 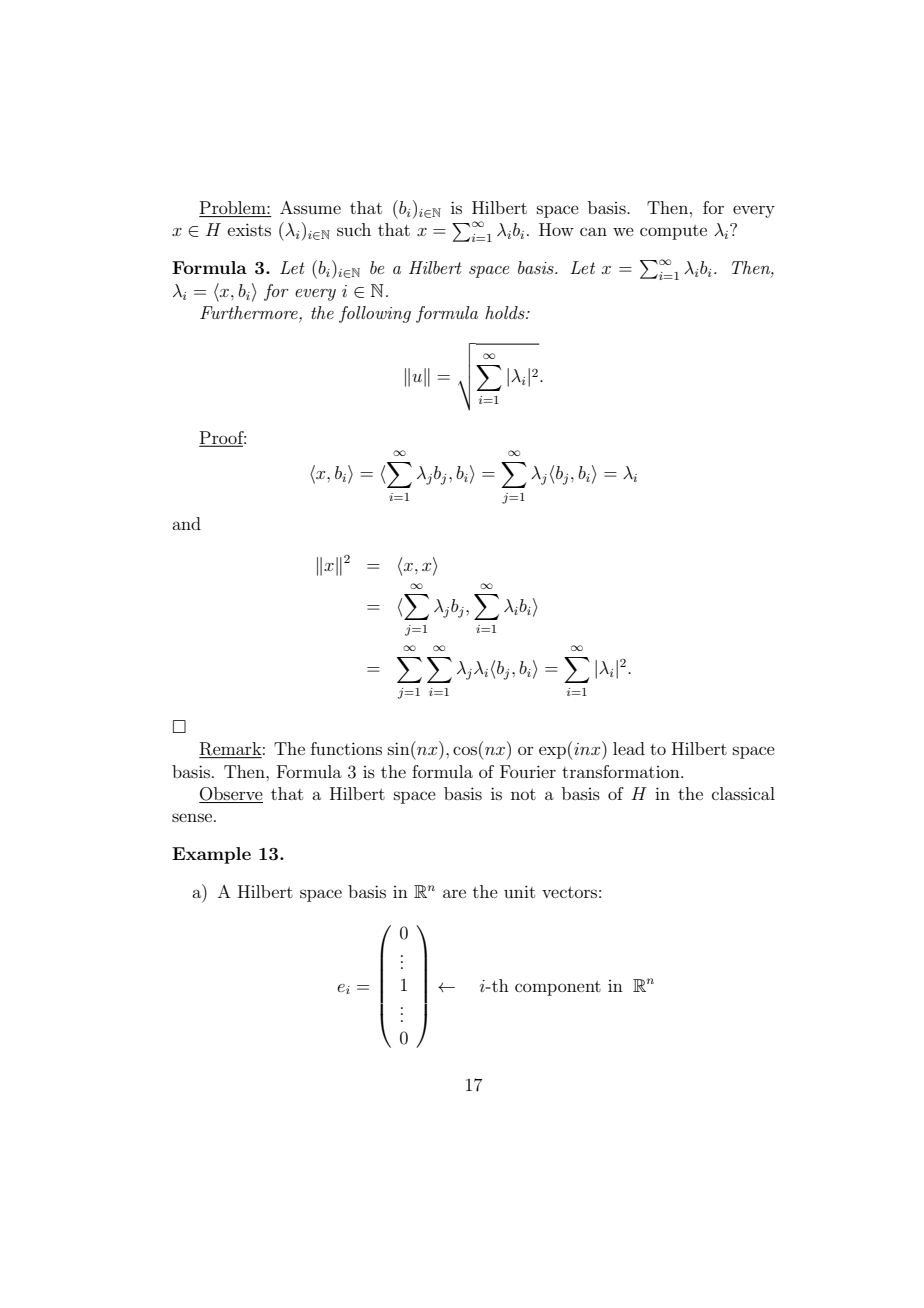 What do you see at coordinates (593, 231) in the page?
I see `can` at bounding box center [593, 231].
